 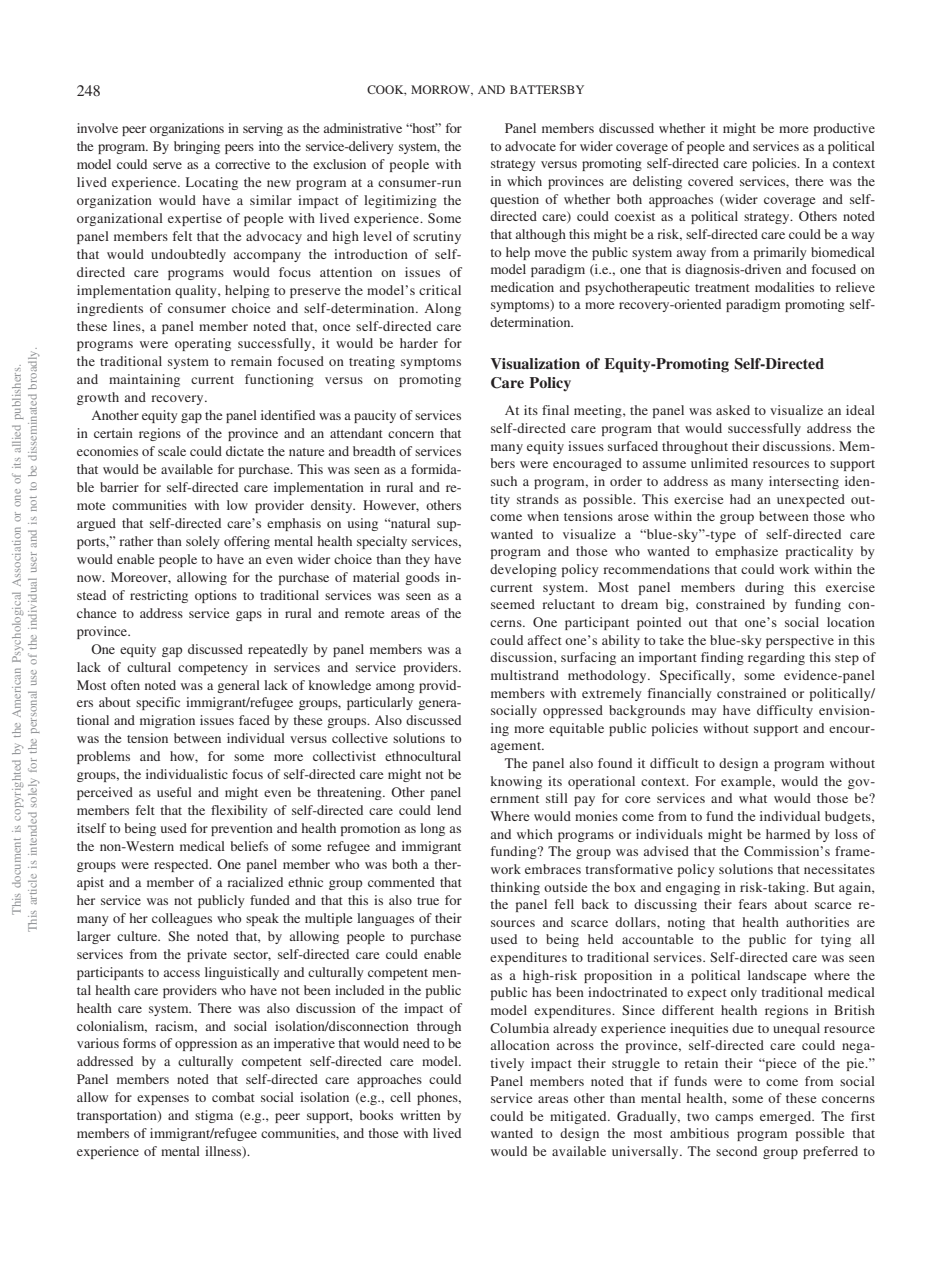 What do you see at coordinates (213, 669) in the document?
I see `competency` at bounding box center [213, 669].
